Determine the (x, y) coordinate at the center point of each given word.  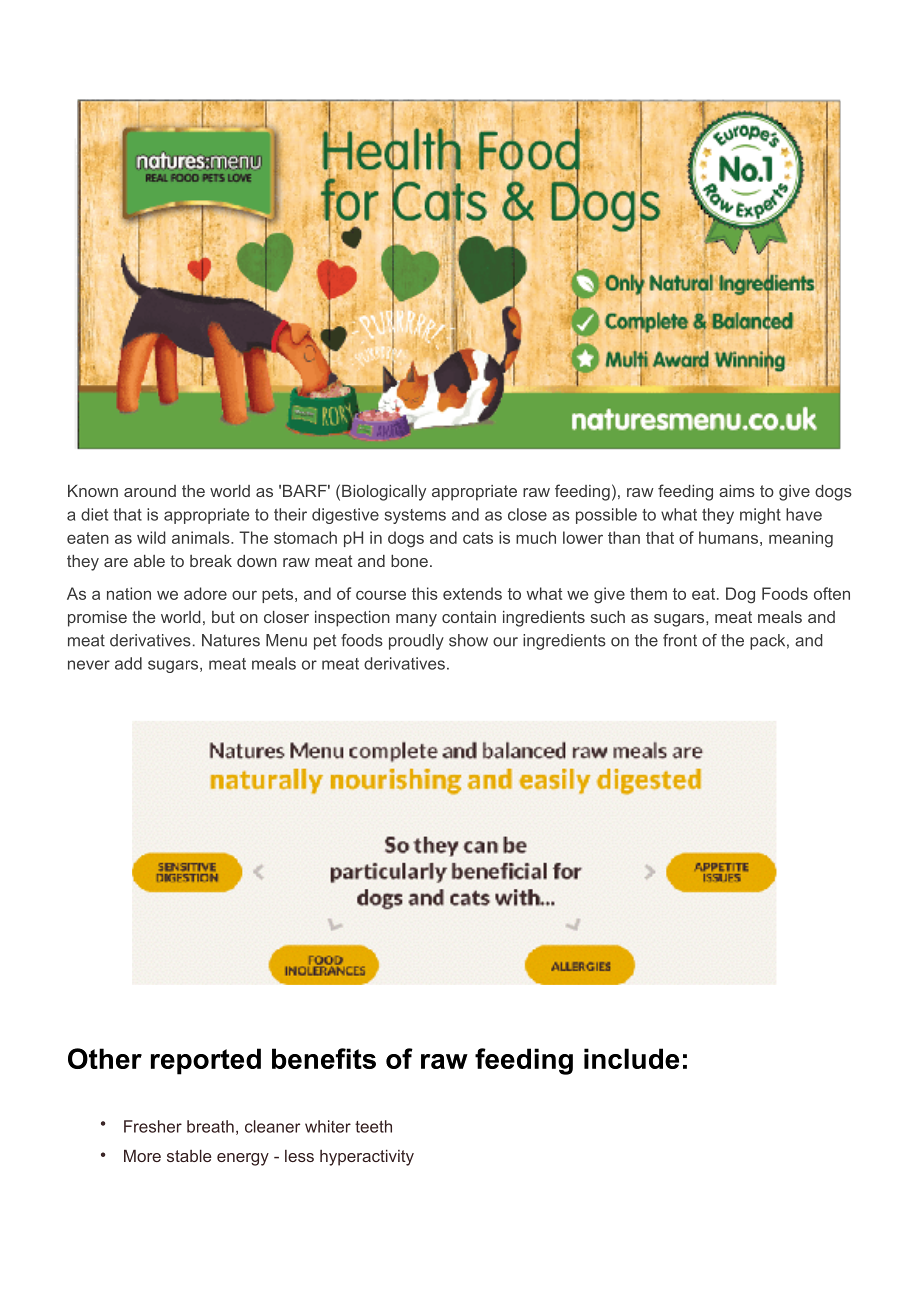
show (468, 640)
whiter (328, 1126)
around (150, 491)
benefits (324, 1058)
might (760, 516)
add (128, 663)
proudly (416, 642)
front (680, 640)
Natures (231, 640)
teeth (373, 1126)
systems (415, 516)
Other (105, 1058)
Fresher (153, 1126)
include (631, 1058)
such (608, 617)
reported (206, 1061)
